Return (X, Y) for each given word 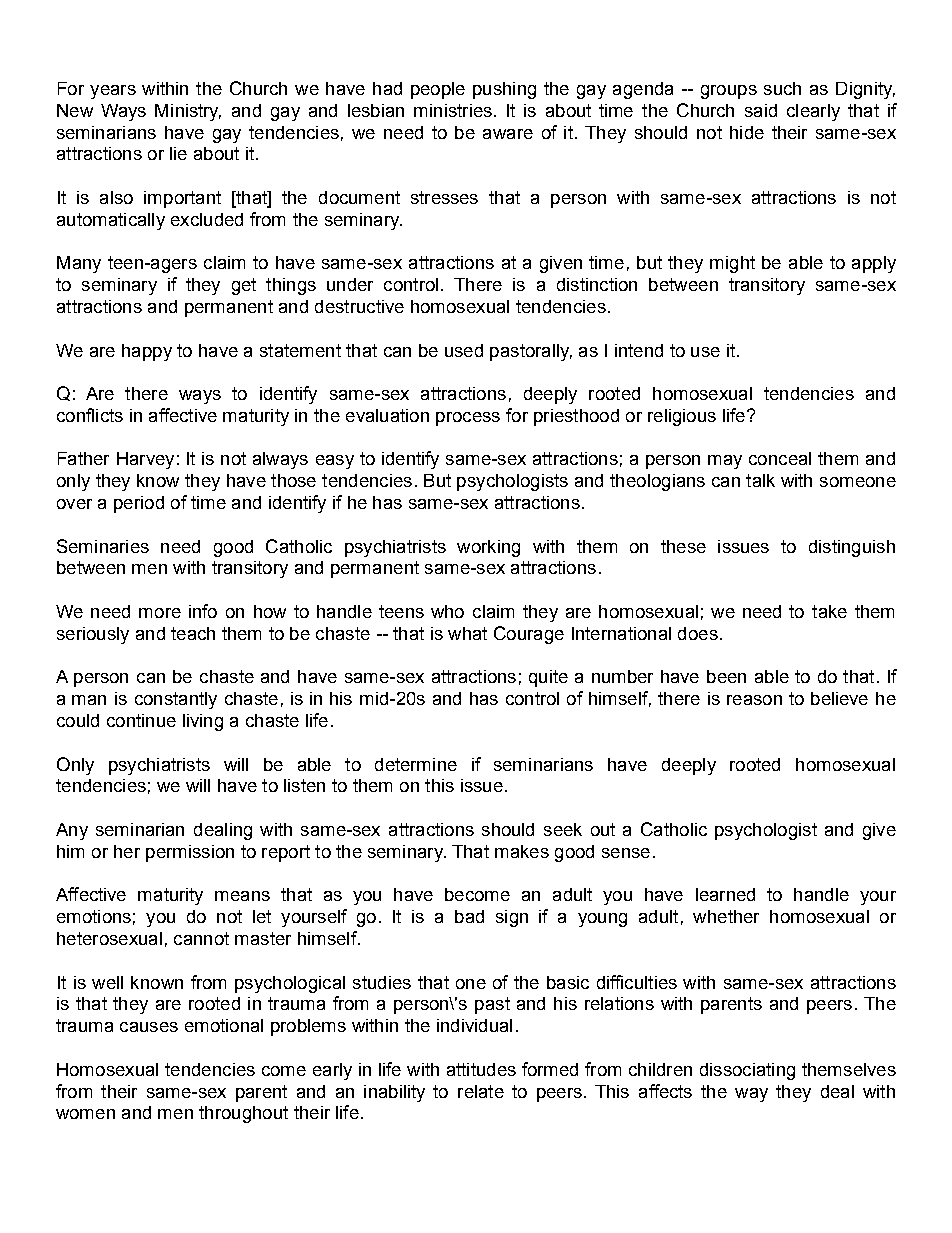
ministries (453, 110)
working (488, 548)
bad (469, 916)
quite (548, 678)
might (732, 264)
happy (147, 352)
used (464, 350)
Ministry (188, 112)
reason (754, 700)
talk (760, 480)
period (139, 504)
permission (190, 853)
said (761, 110)
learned (725, 894)
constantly (176, 700)
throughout (243, 1114)
